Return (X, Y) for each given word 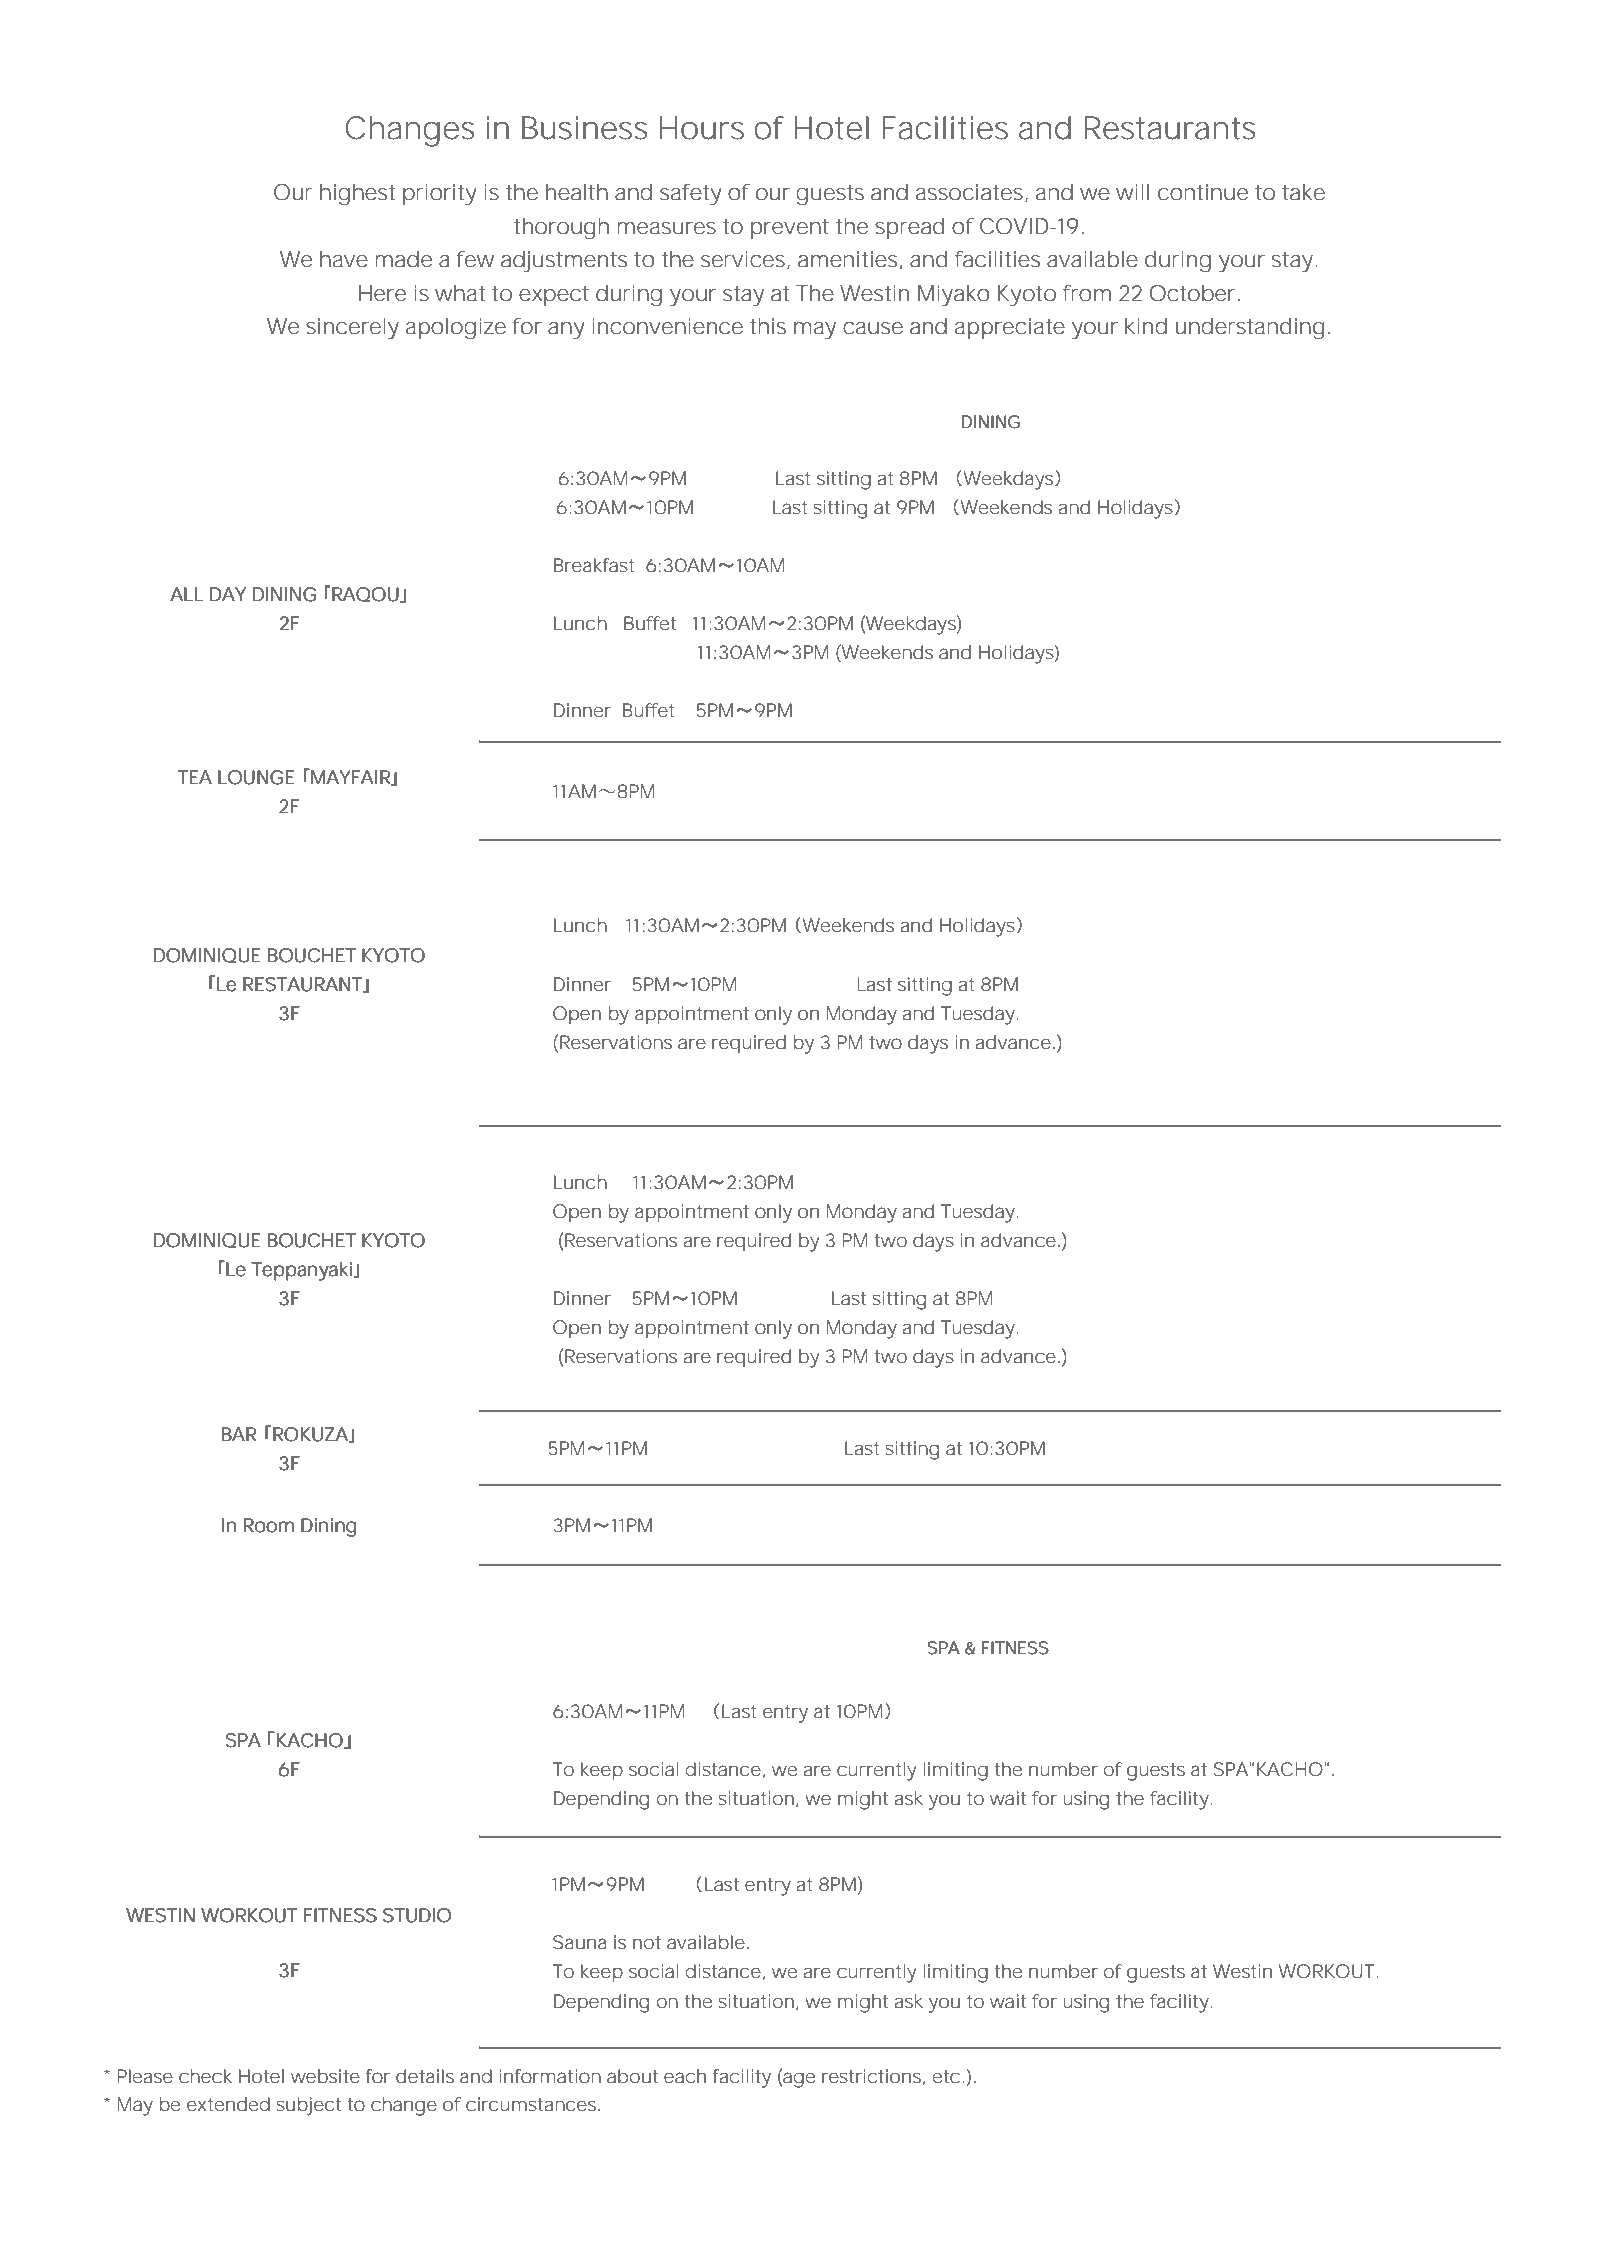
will (1132, 192)
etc (946, 2076)
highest (357, 195)
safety (691, 194)
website (325, 2076)
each (685, 2076)
